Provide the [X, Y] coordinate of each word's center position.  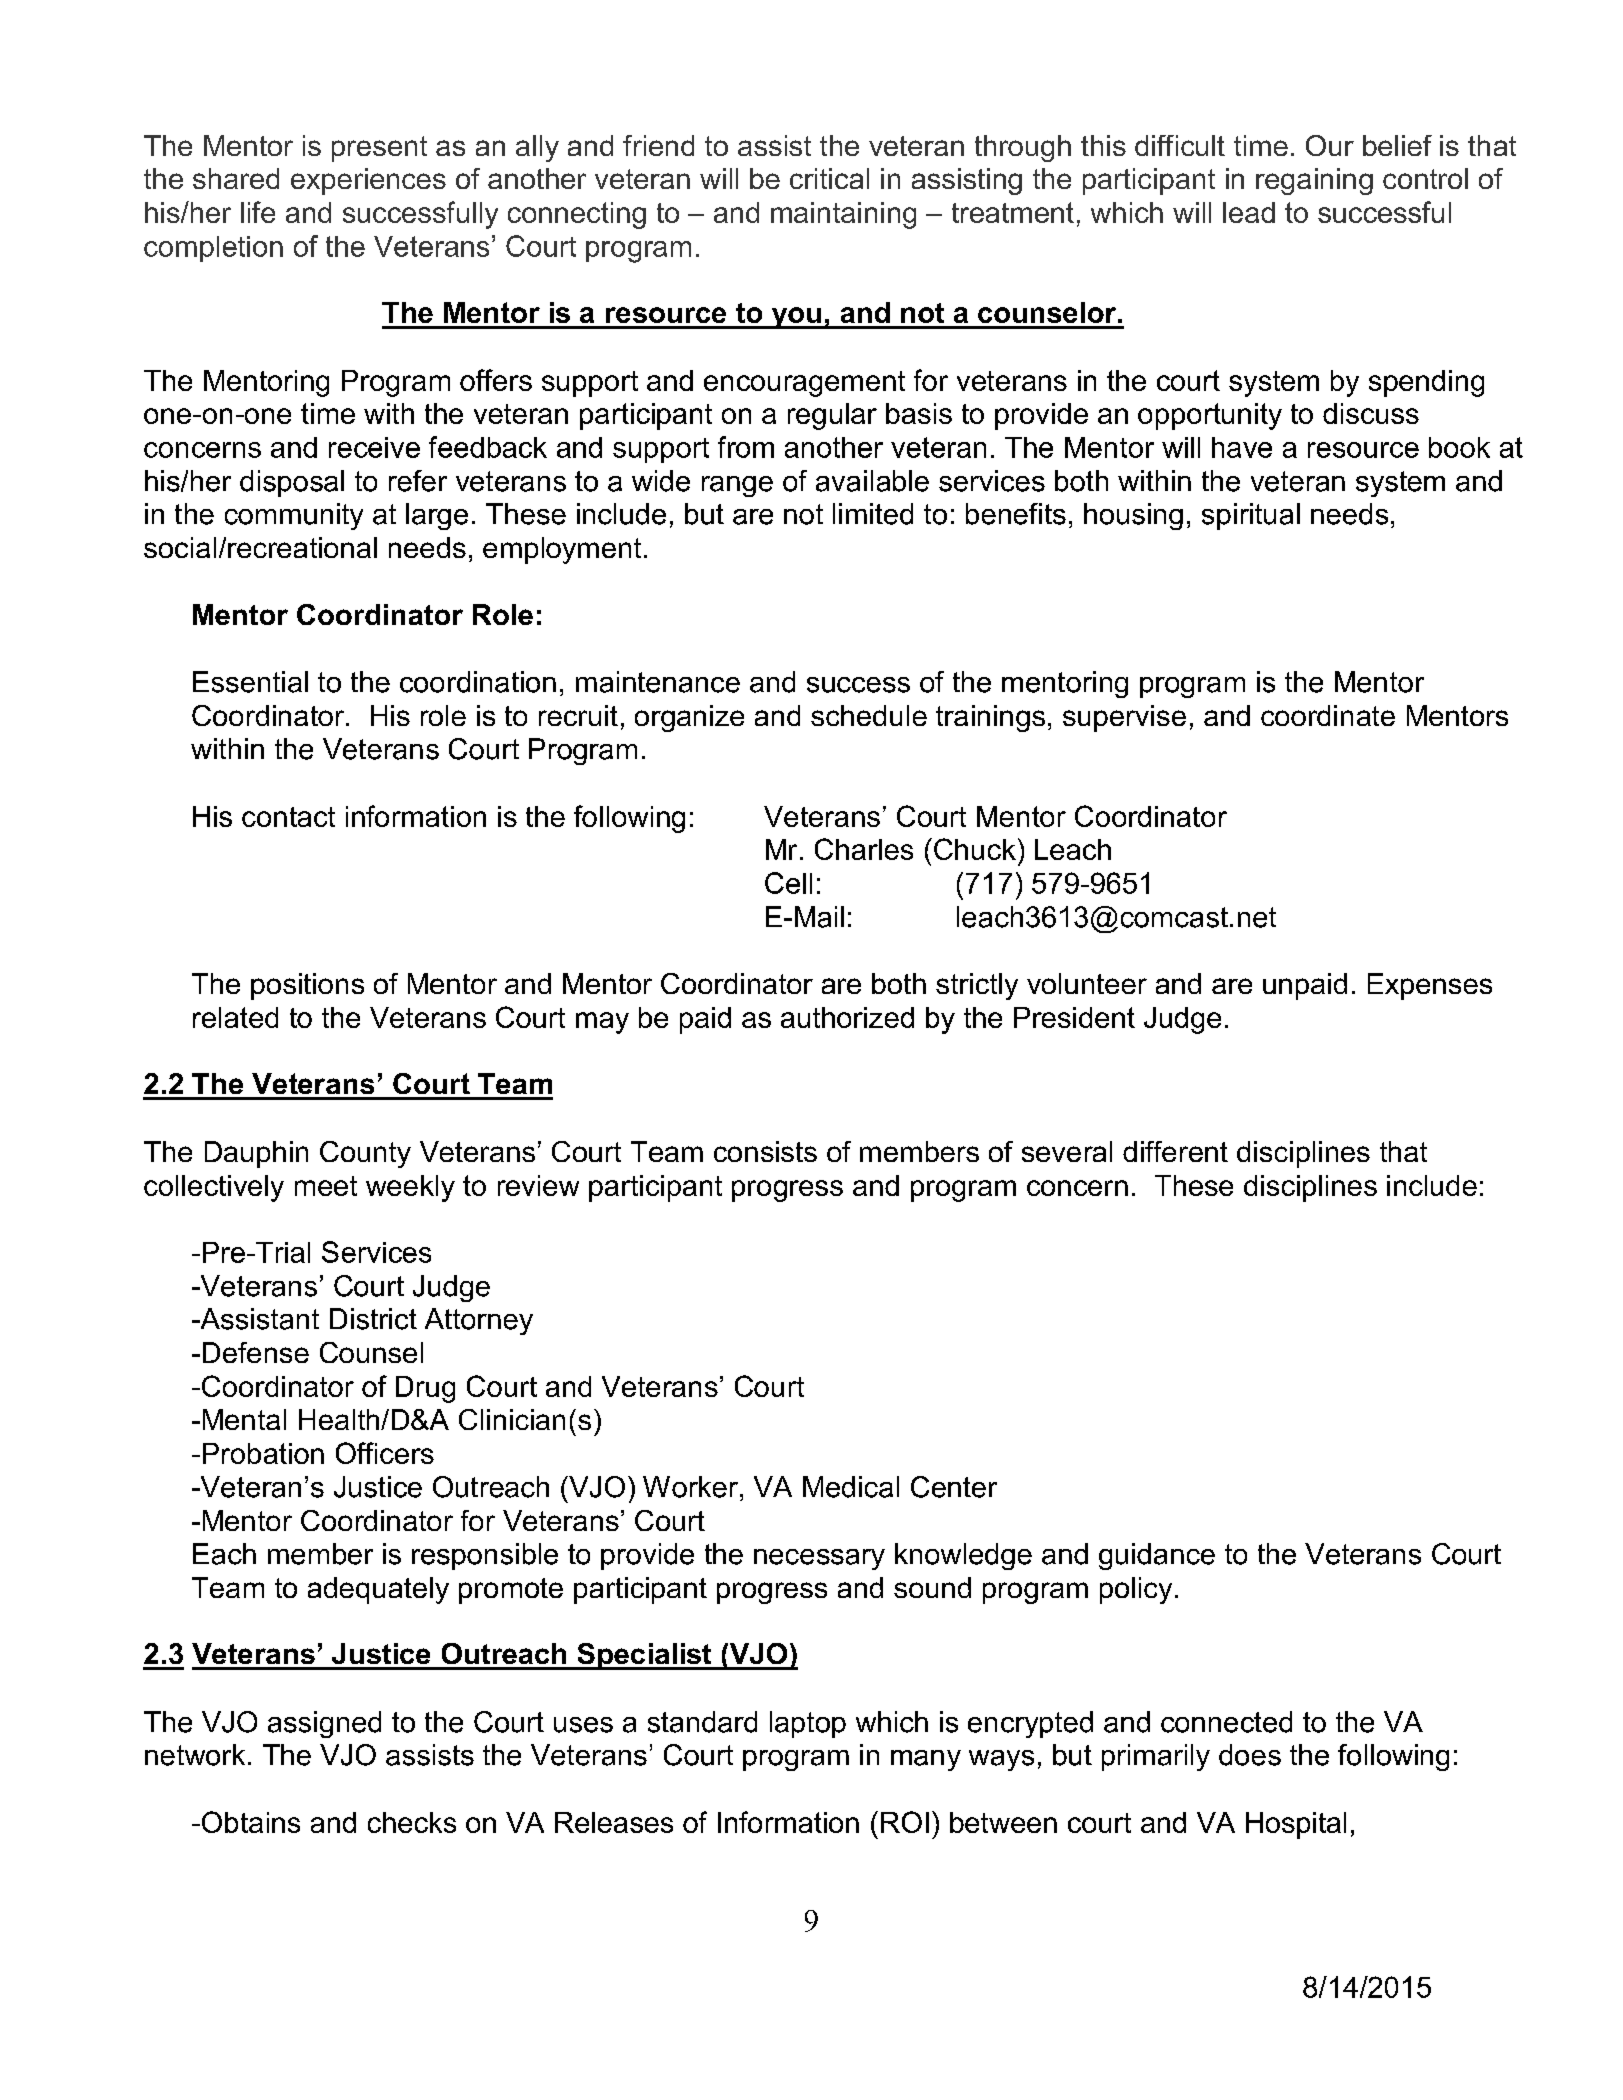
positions [307, 986]
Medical [851, 1487]
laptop [808, 1724]
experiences [368, 181]
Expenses [1430, 986]
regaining [1314, 181]
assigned [324, 1724]
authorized [847, 1017]
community [294, 516]
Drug [425, 1389]
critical [829, 178]
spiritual [1251, 516]
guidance [1157, 1556]
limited [873, 514]
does [1250, 1755]
